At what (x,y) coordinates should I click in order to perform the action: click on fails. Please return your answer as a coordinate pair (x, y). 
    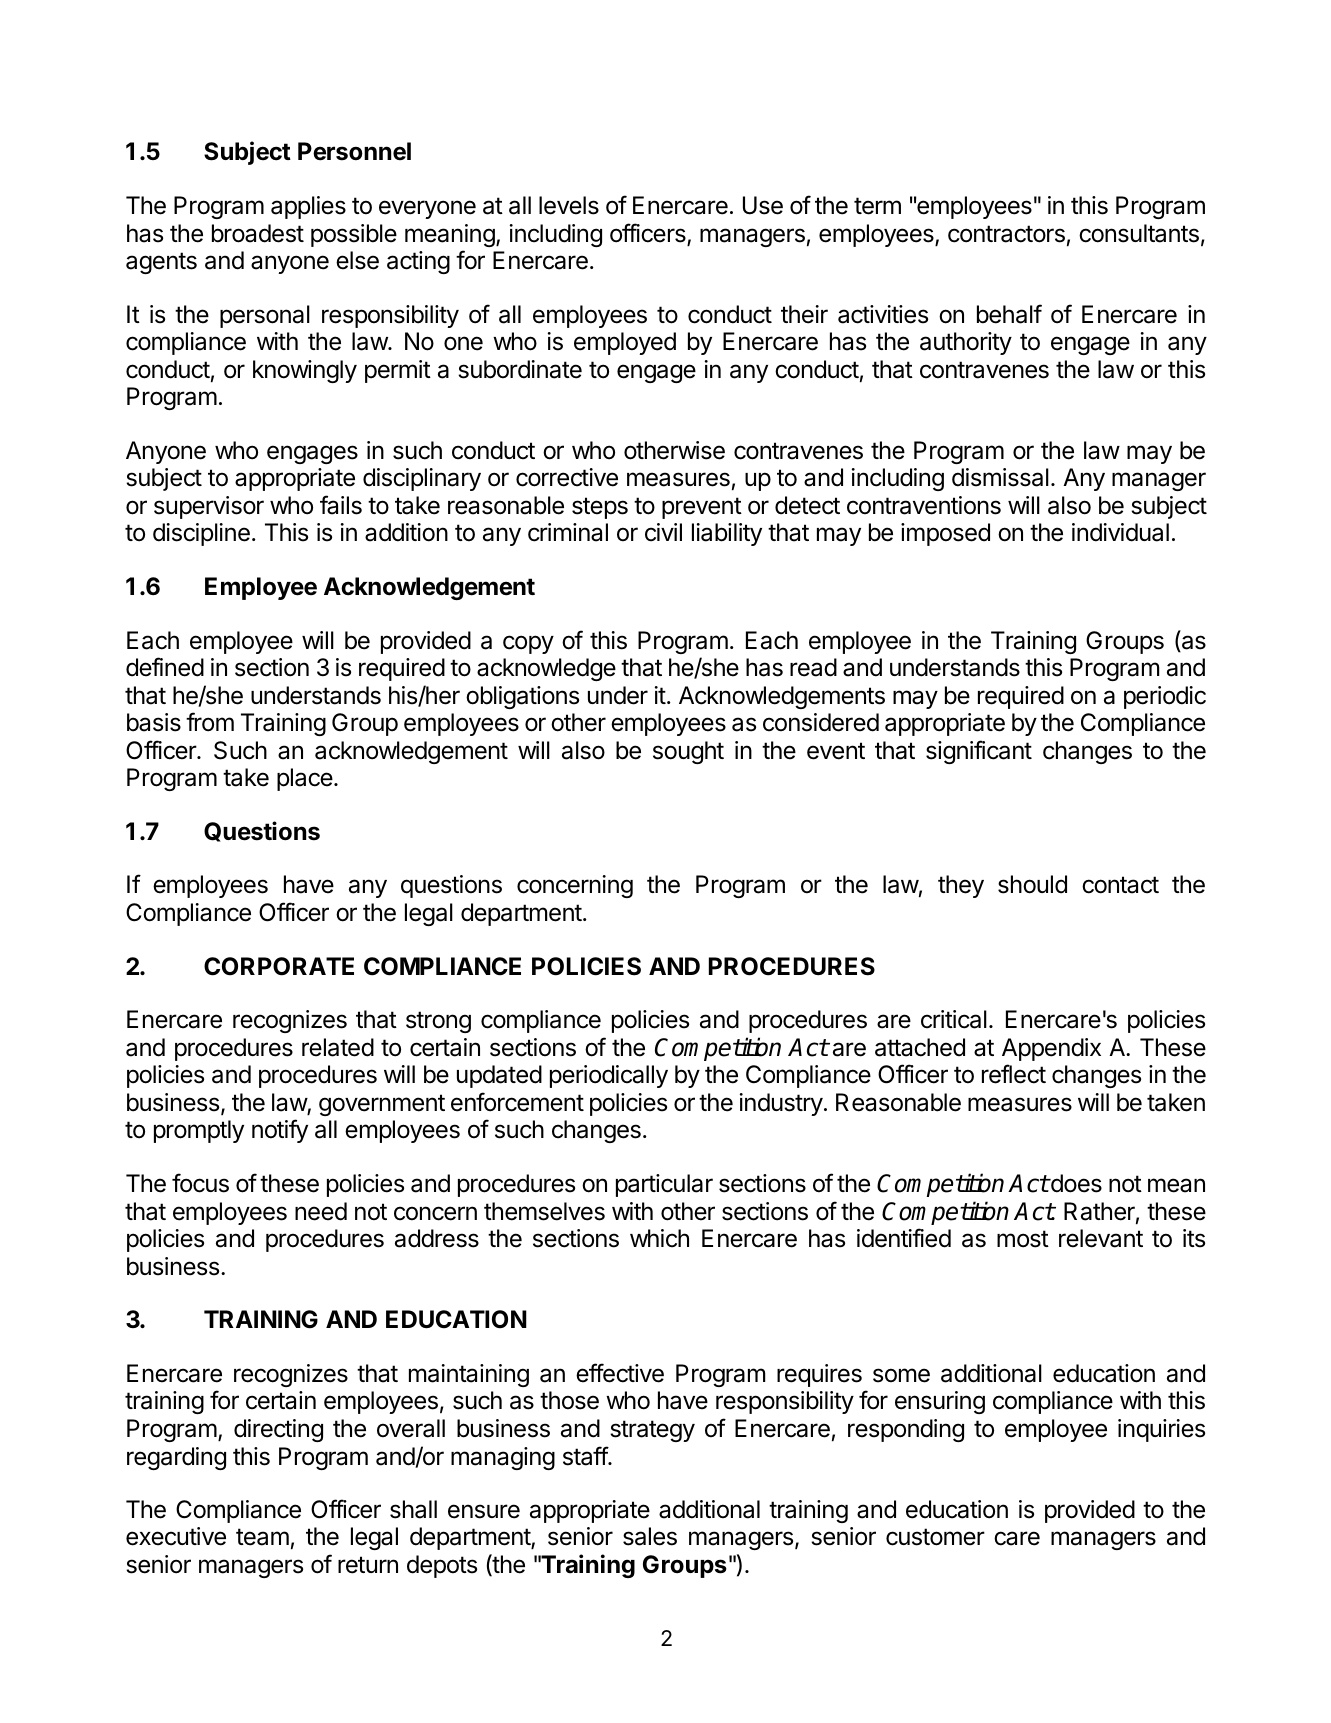
    Looking at the image, I should click on (341, 505).
